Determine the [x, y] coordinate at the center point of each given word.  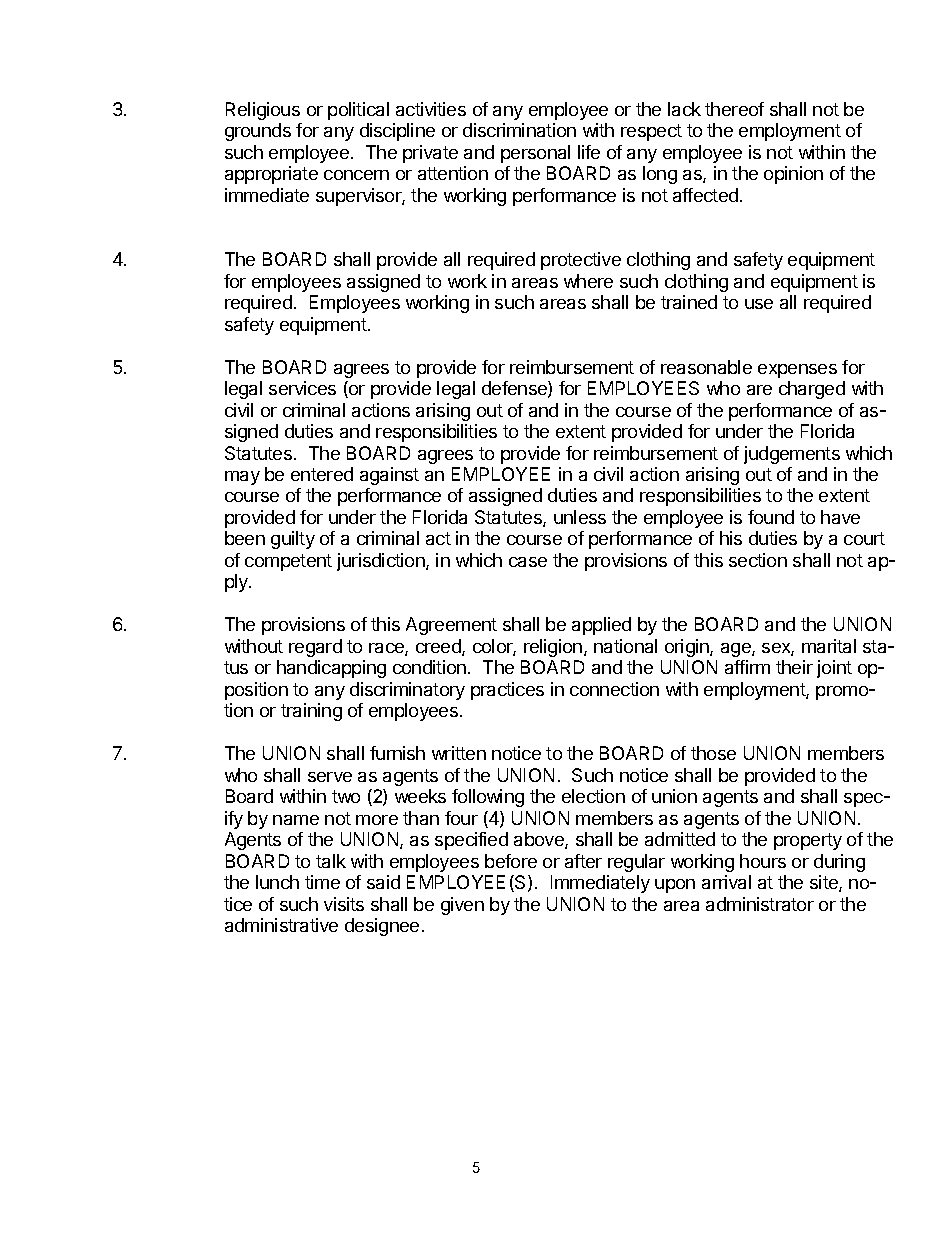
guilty [293, 540]
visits [344, 904]
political [358, 111]
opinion [793, 175]
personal [535, 154]
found [771, 517]
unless [580, 517]
